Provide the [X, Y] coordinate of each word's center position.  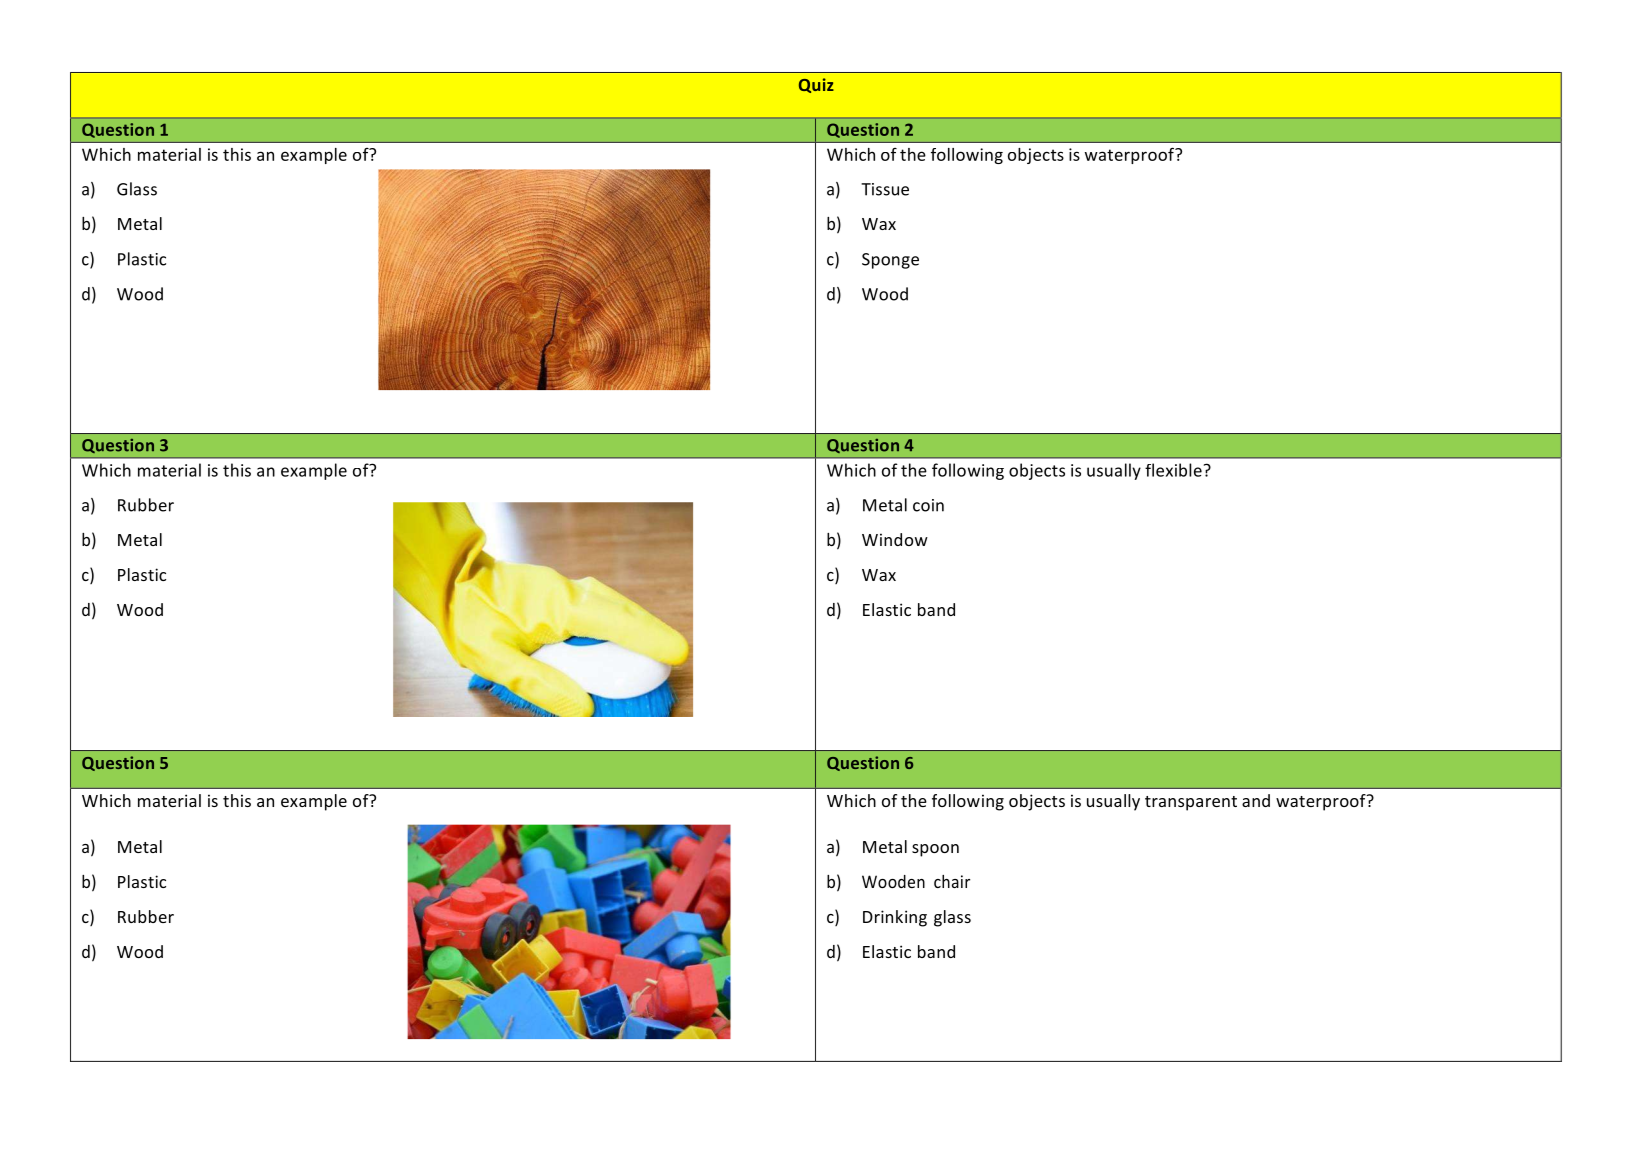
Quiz [816, 85]
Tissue [885, 189]
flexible [1173, 470]
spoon [935, 850]
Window [895, 539]
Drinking [895, 918]
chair [952, 881]
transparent [1191, 803]
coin [928, 505]
